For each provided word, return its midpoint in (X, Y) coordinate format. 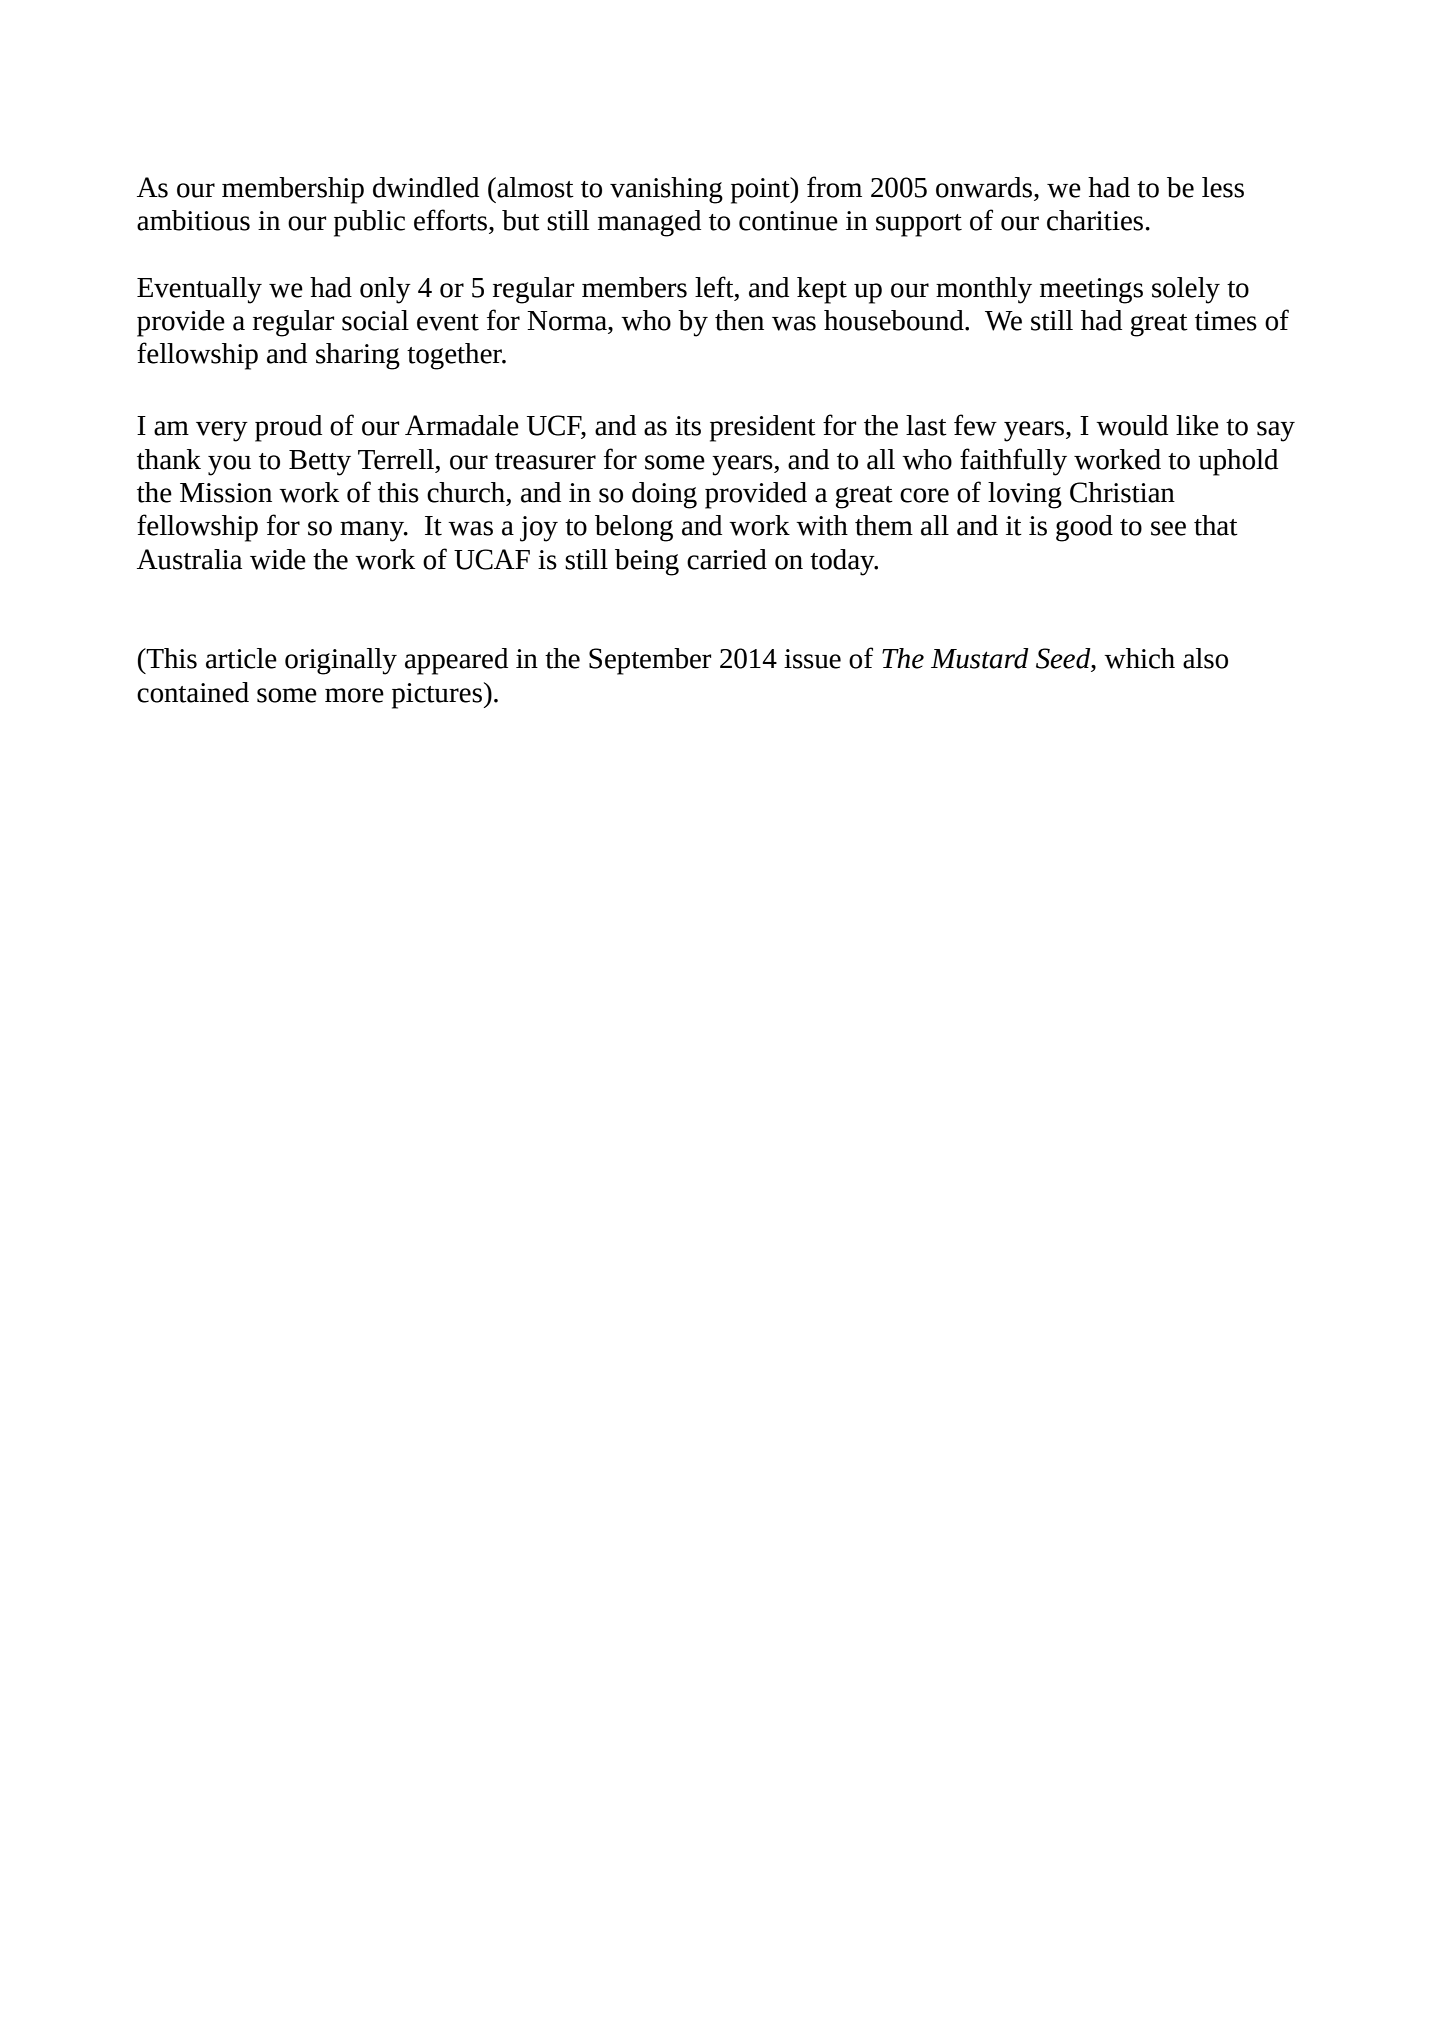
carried (727, 559)
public (369, 223)
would (1132, 425)
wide (278, 559)
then (739, 320)
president (763, 428)
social (375, 320)
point (761, 190)
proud (288, 428)
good (1084, 528)
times (1226, 321)
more (354, 695)
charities (1095, 220)
